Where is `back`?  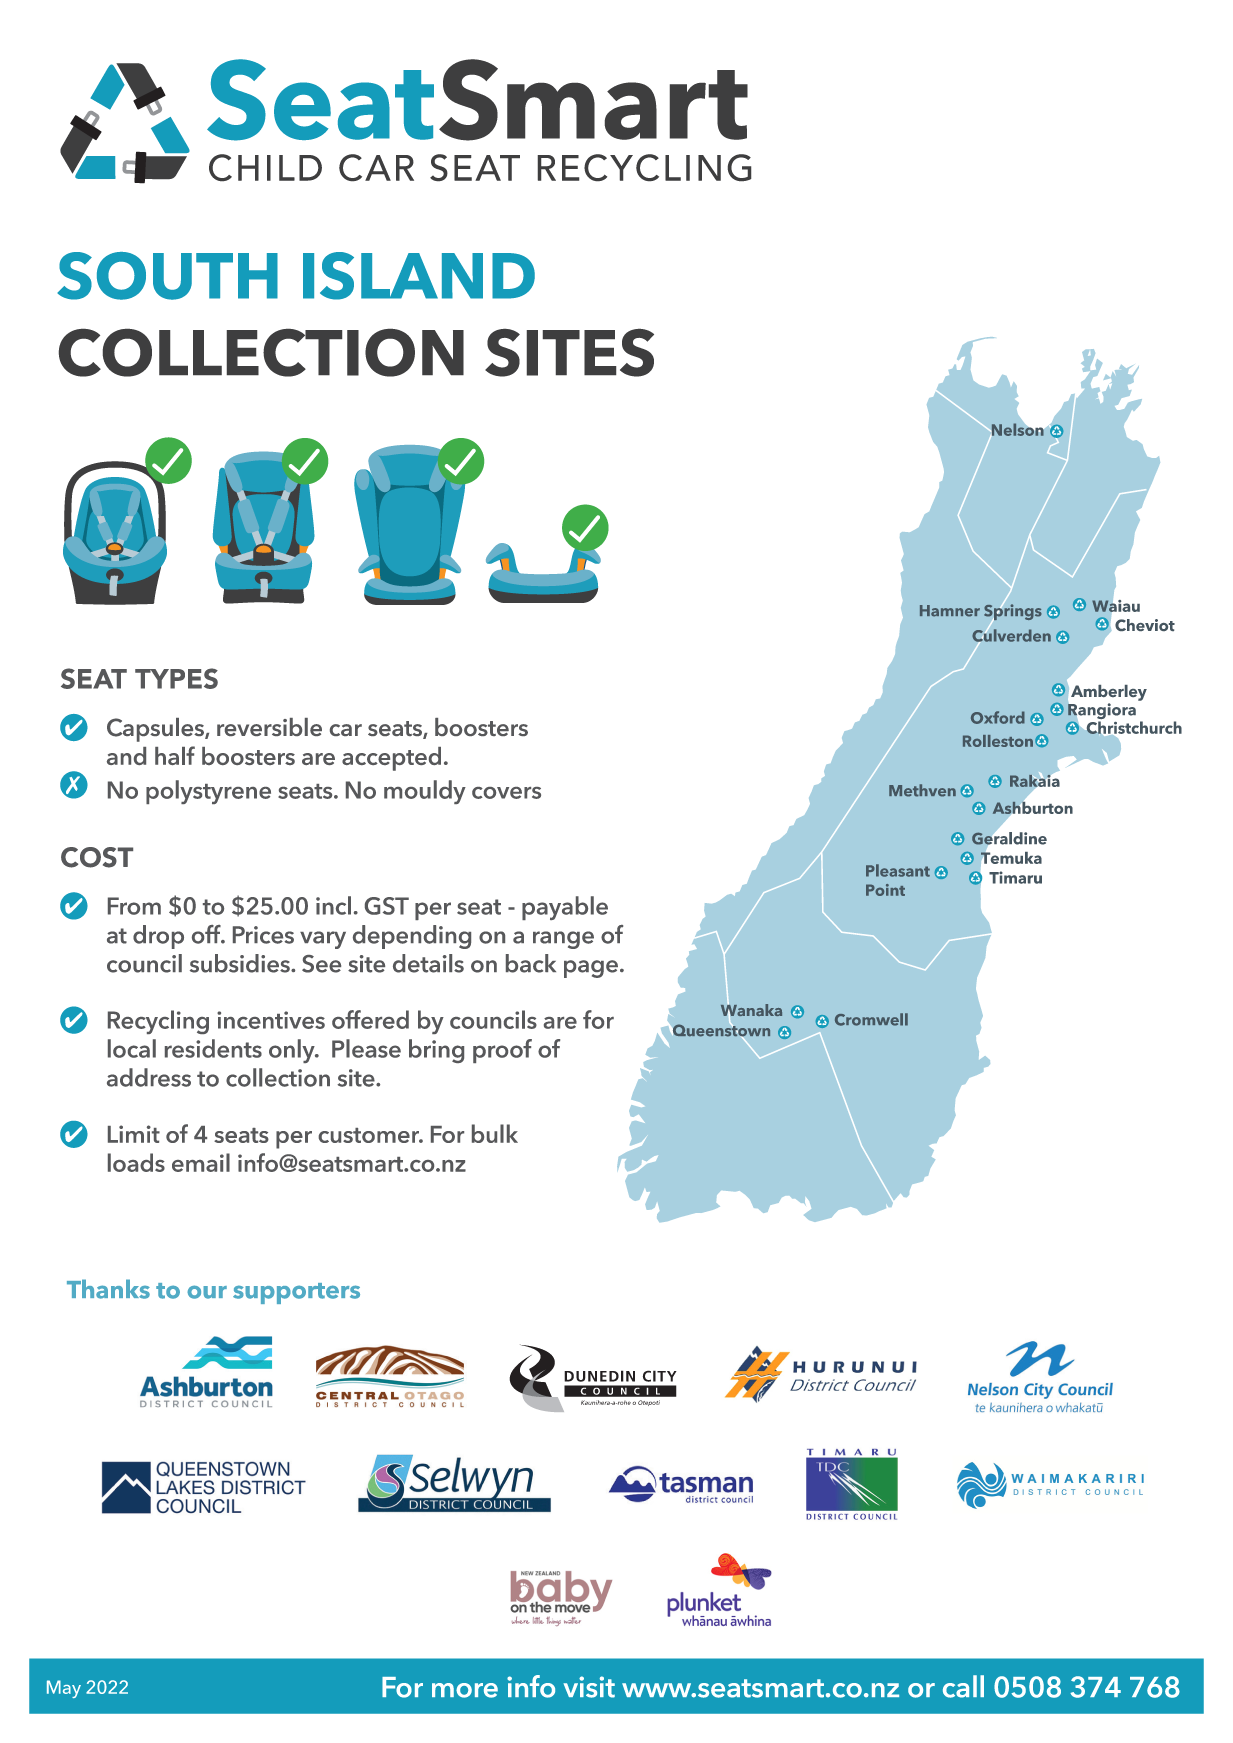
back is located at coordinates (531, 963).
